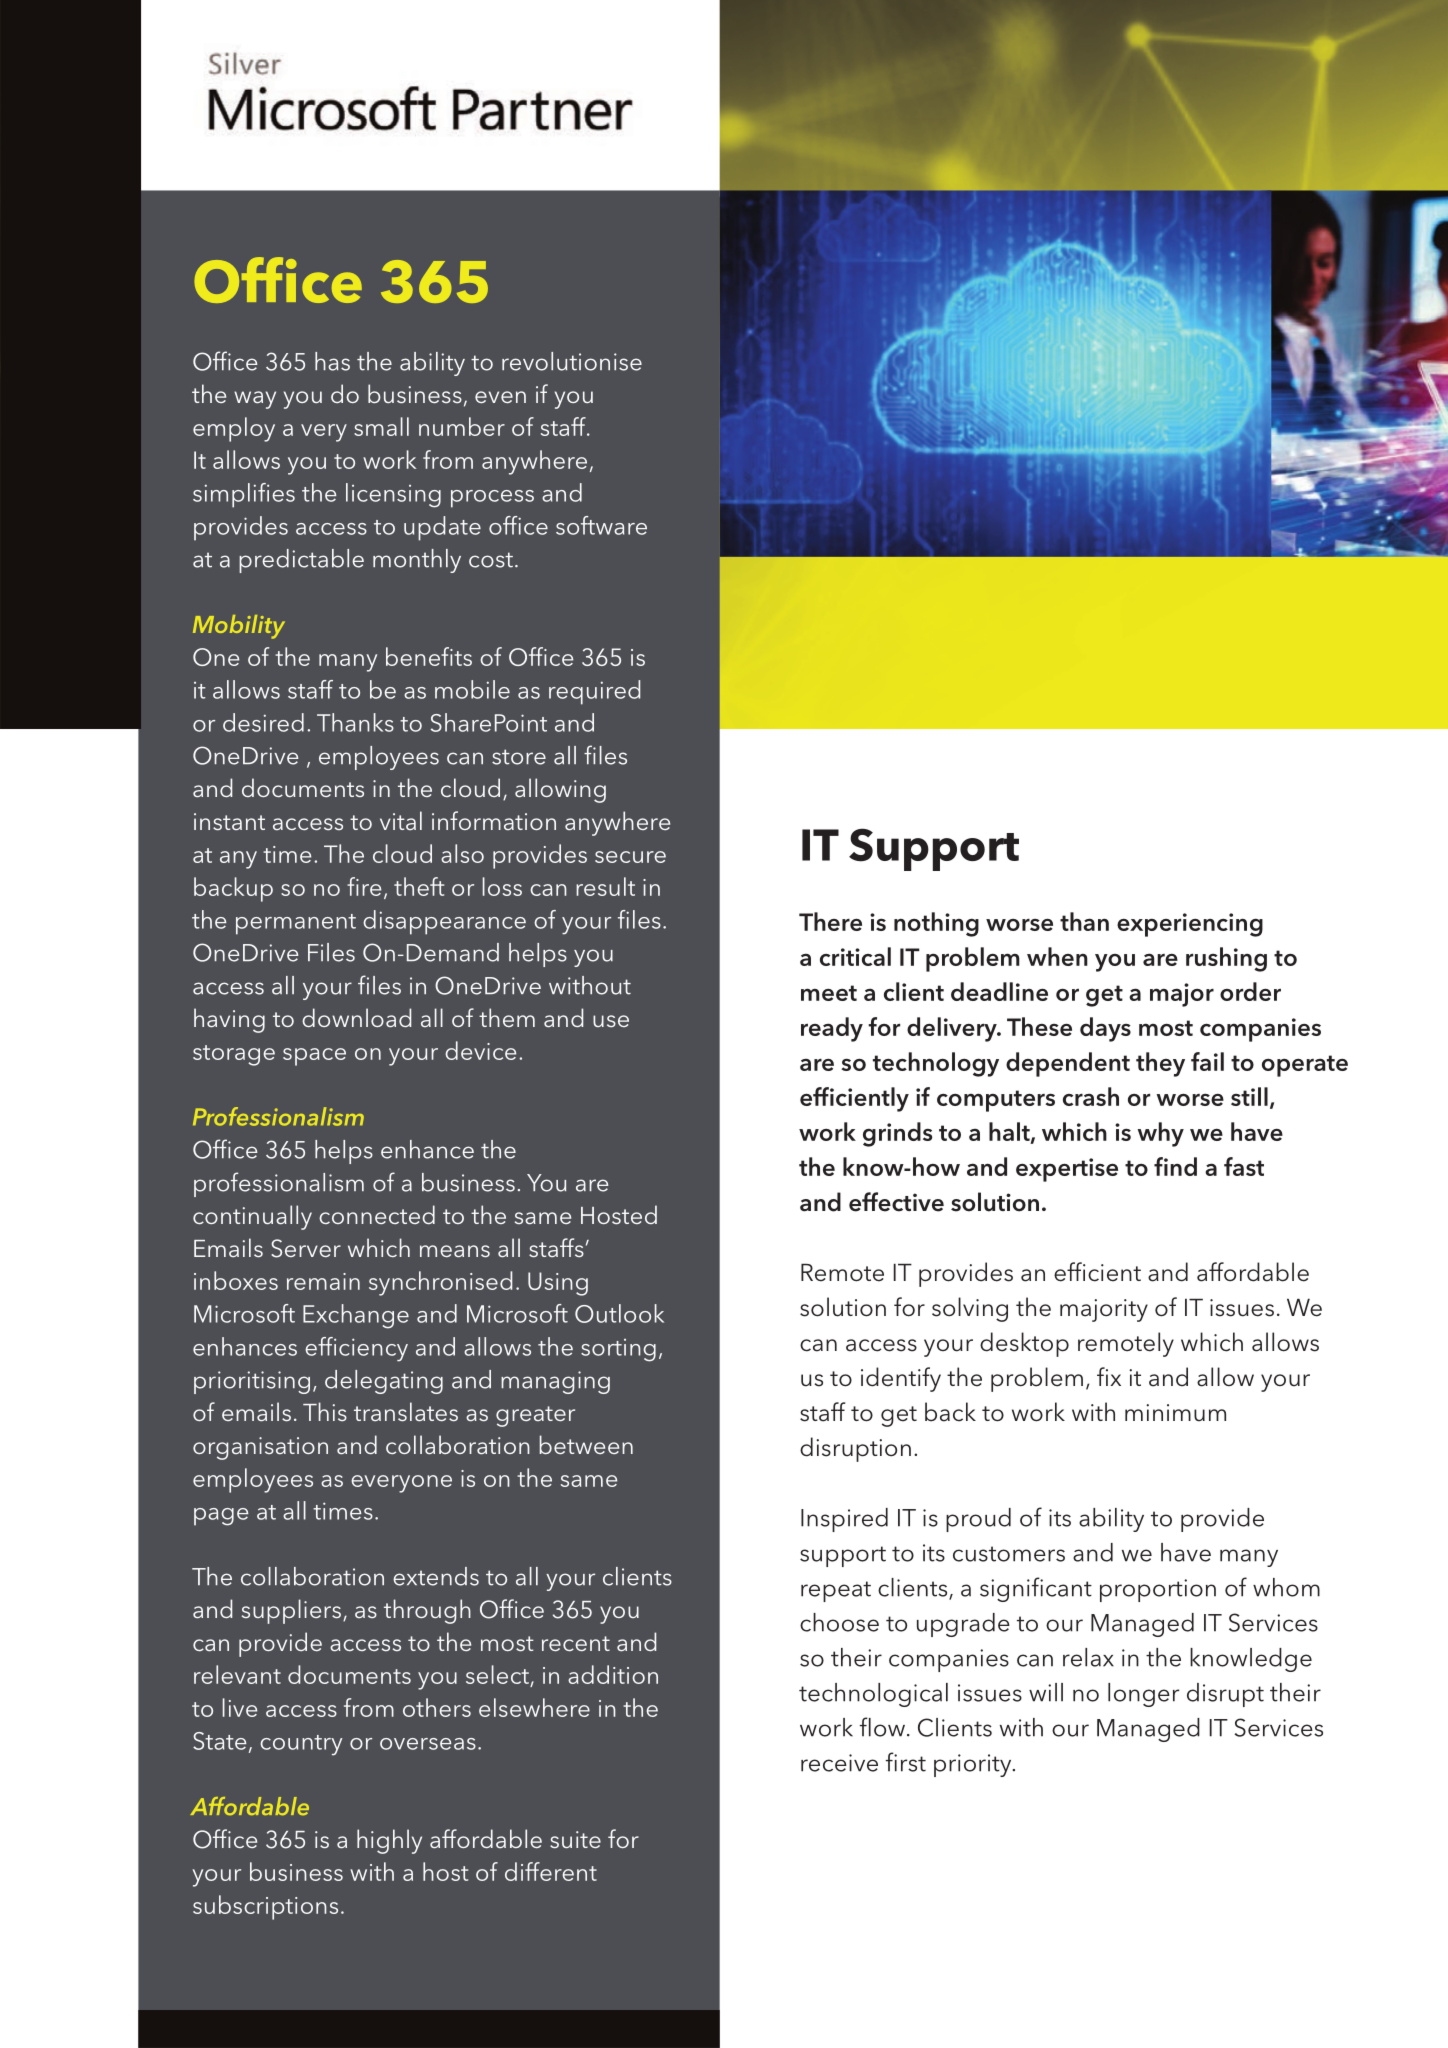  Describe the element at coordinates (1175, 1413) in the screenshot. I see `minimum` at that location.
